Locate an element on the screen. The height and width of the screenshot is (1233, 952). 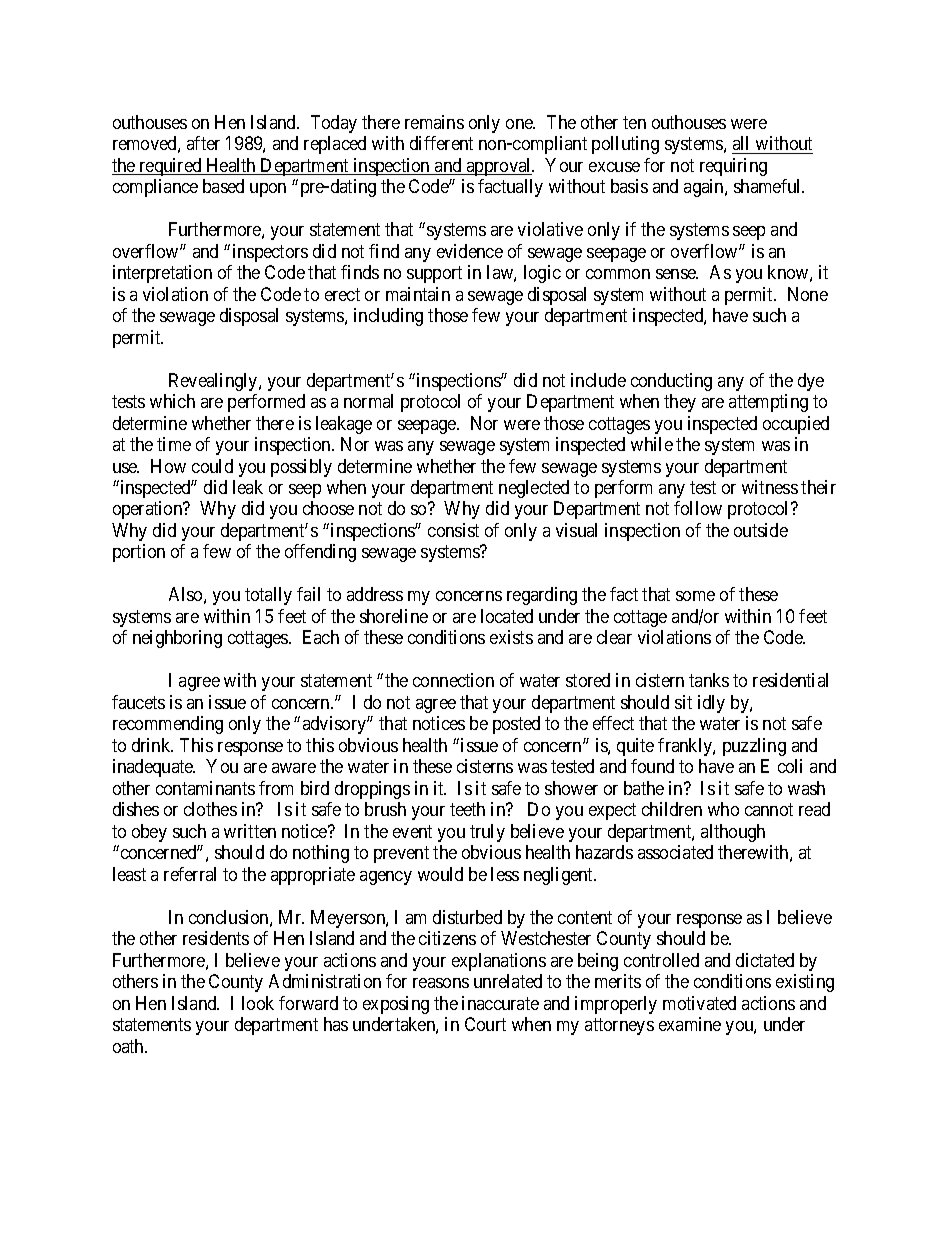
including is located at coordinates (388, 317).
